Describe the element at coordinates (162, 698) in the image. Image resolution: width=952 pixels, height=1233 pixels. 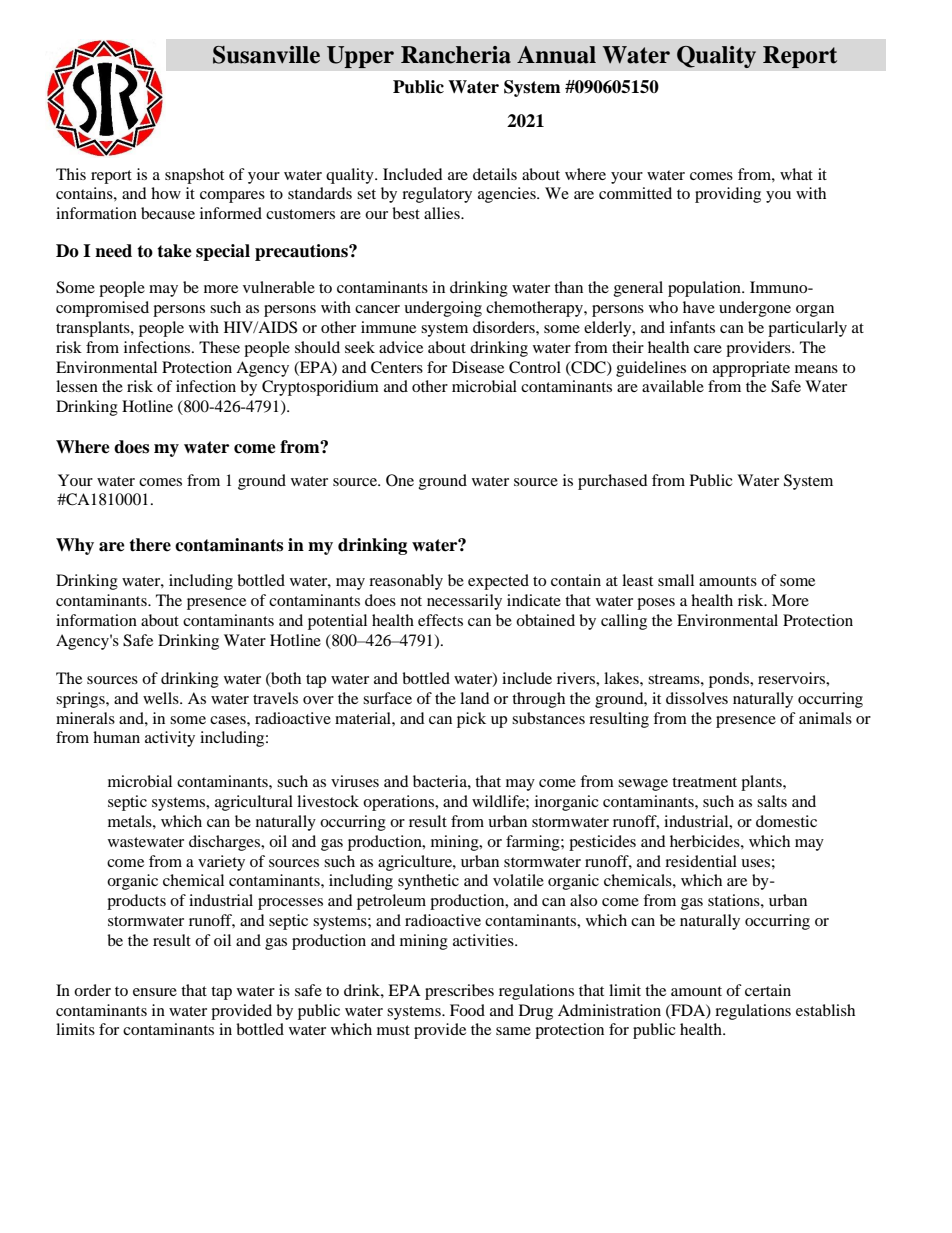
I see `wells` at that location.
